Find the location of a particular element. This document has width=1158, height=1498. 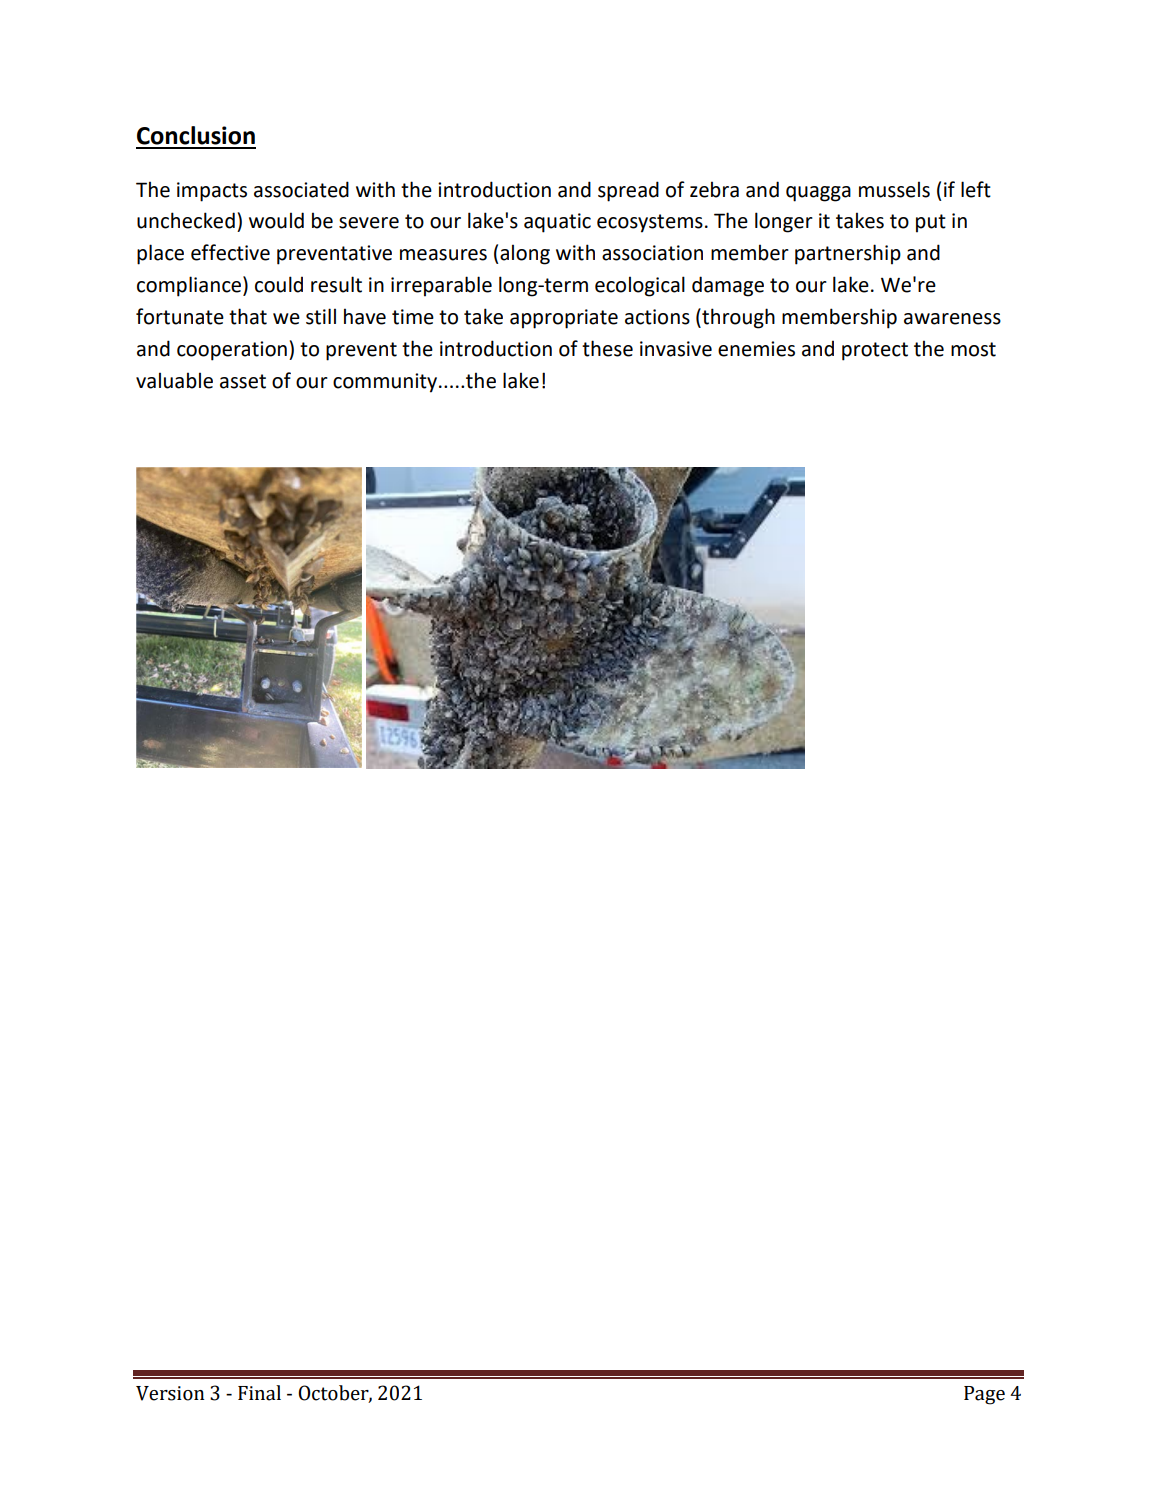

spread is located at coordinates (628, 191).
